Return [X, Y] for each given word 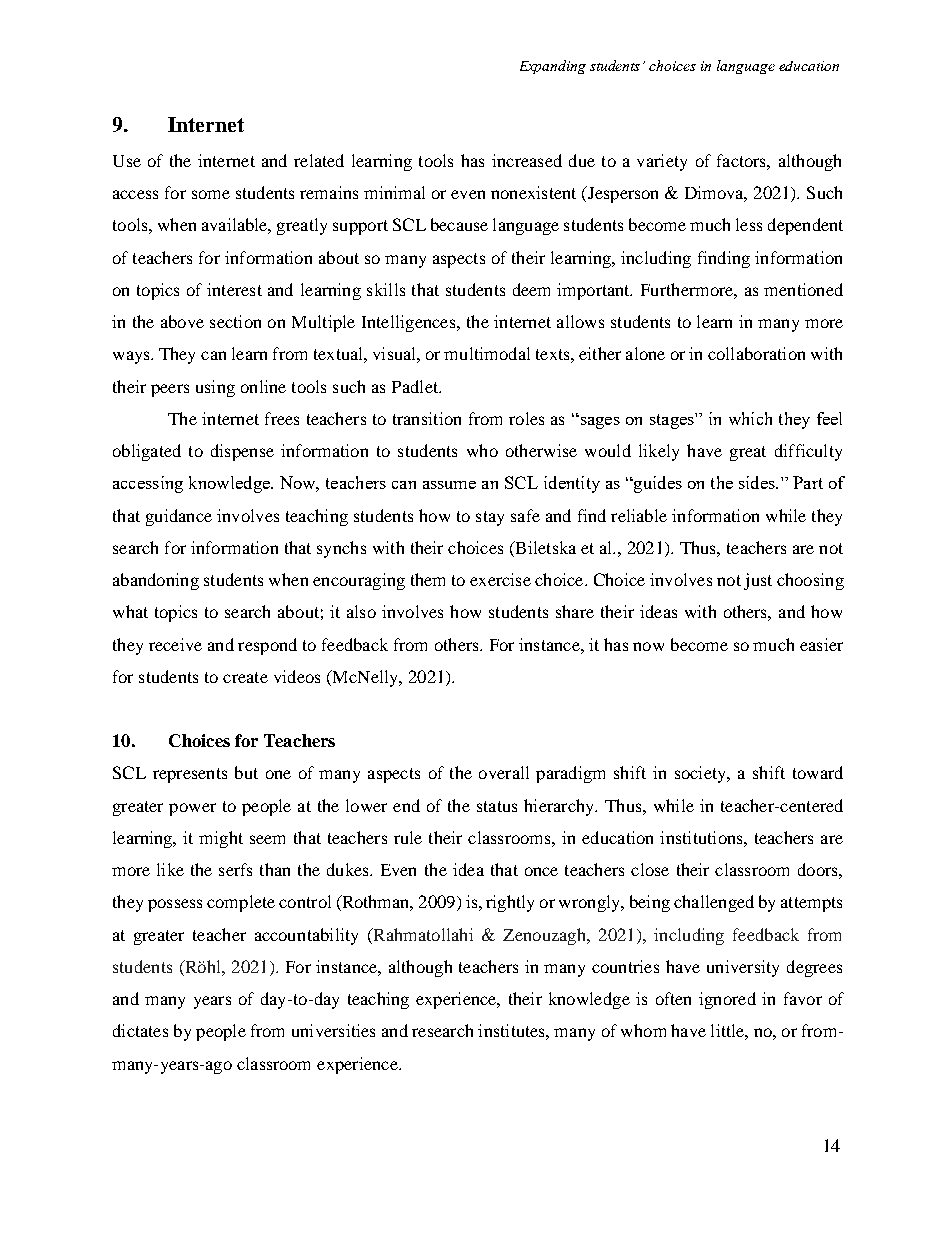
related [319, 160]
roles [526, 418]
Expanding [553, 67]
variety [662, 162]
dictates [140, 1030]
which [750, 418]
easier [821, 644]
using [215, 388]
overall [504, 772]
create [245, 677]
